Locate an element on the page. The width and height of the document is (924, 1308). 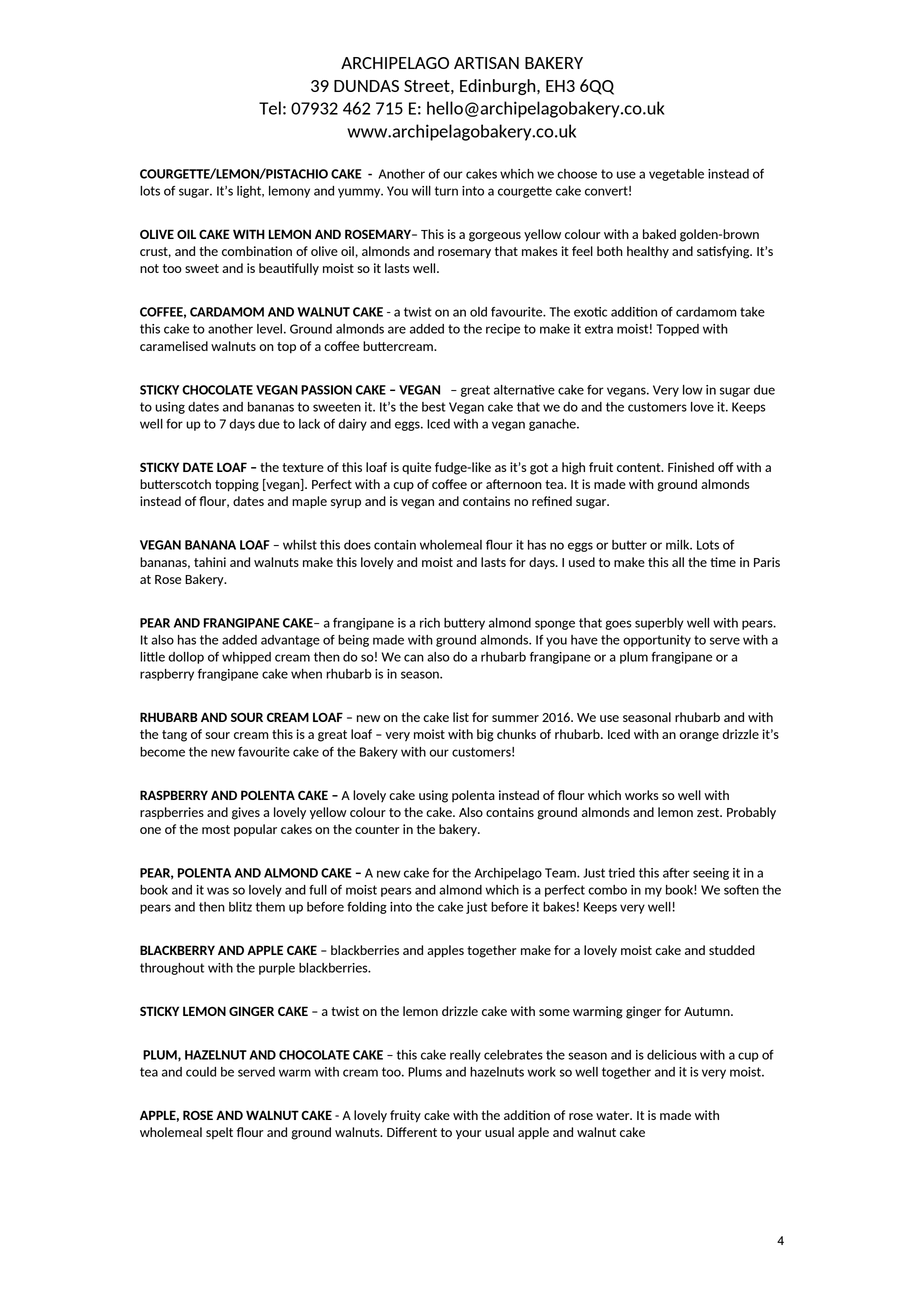
spelt is located at coordinates (219, 1133).
